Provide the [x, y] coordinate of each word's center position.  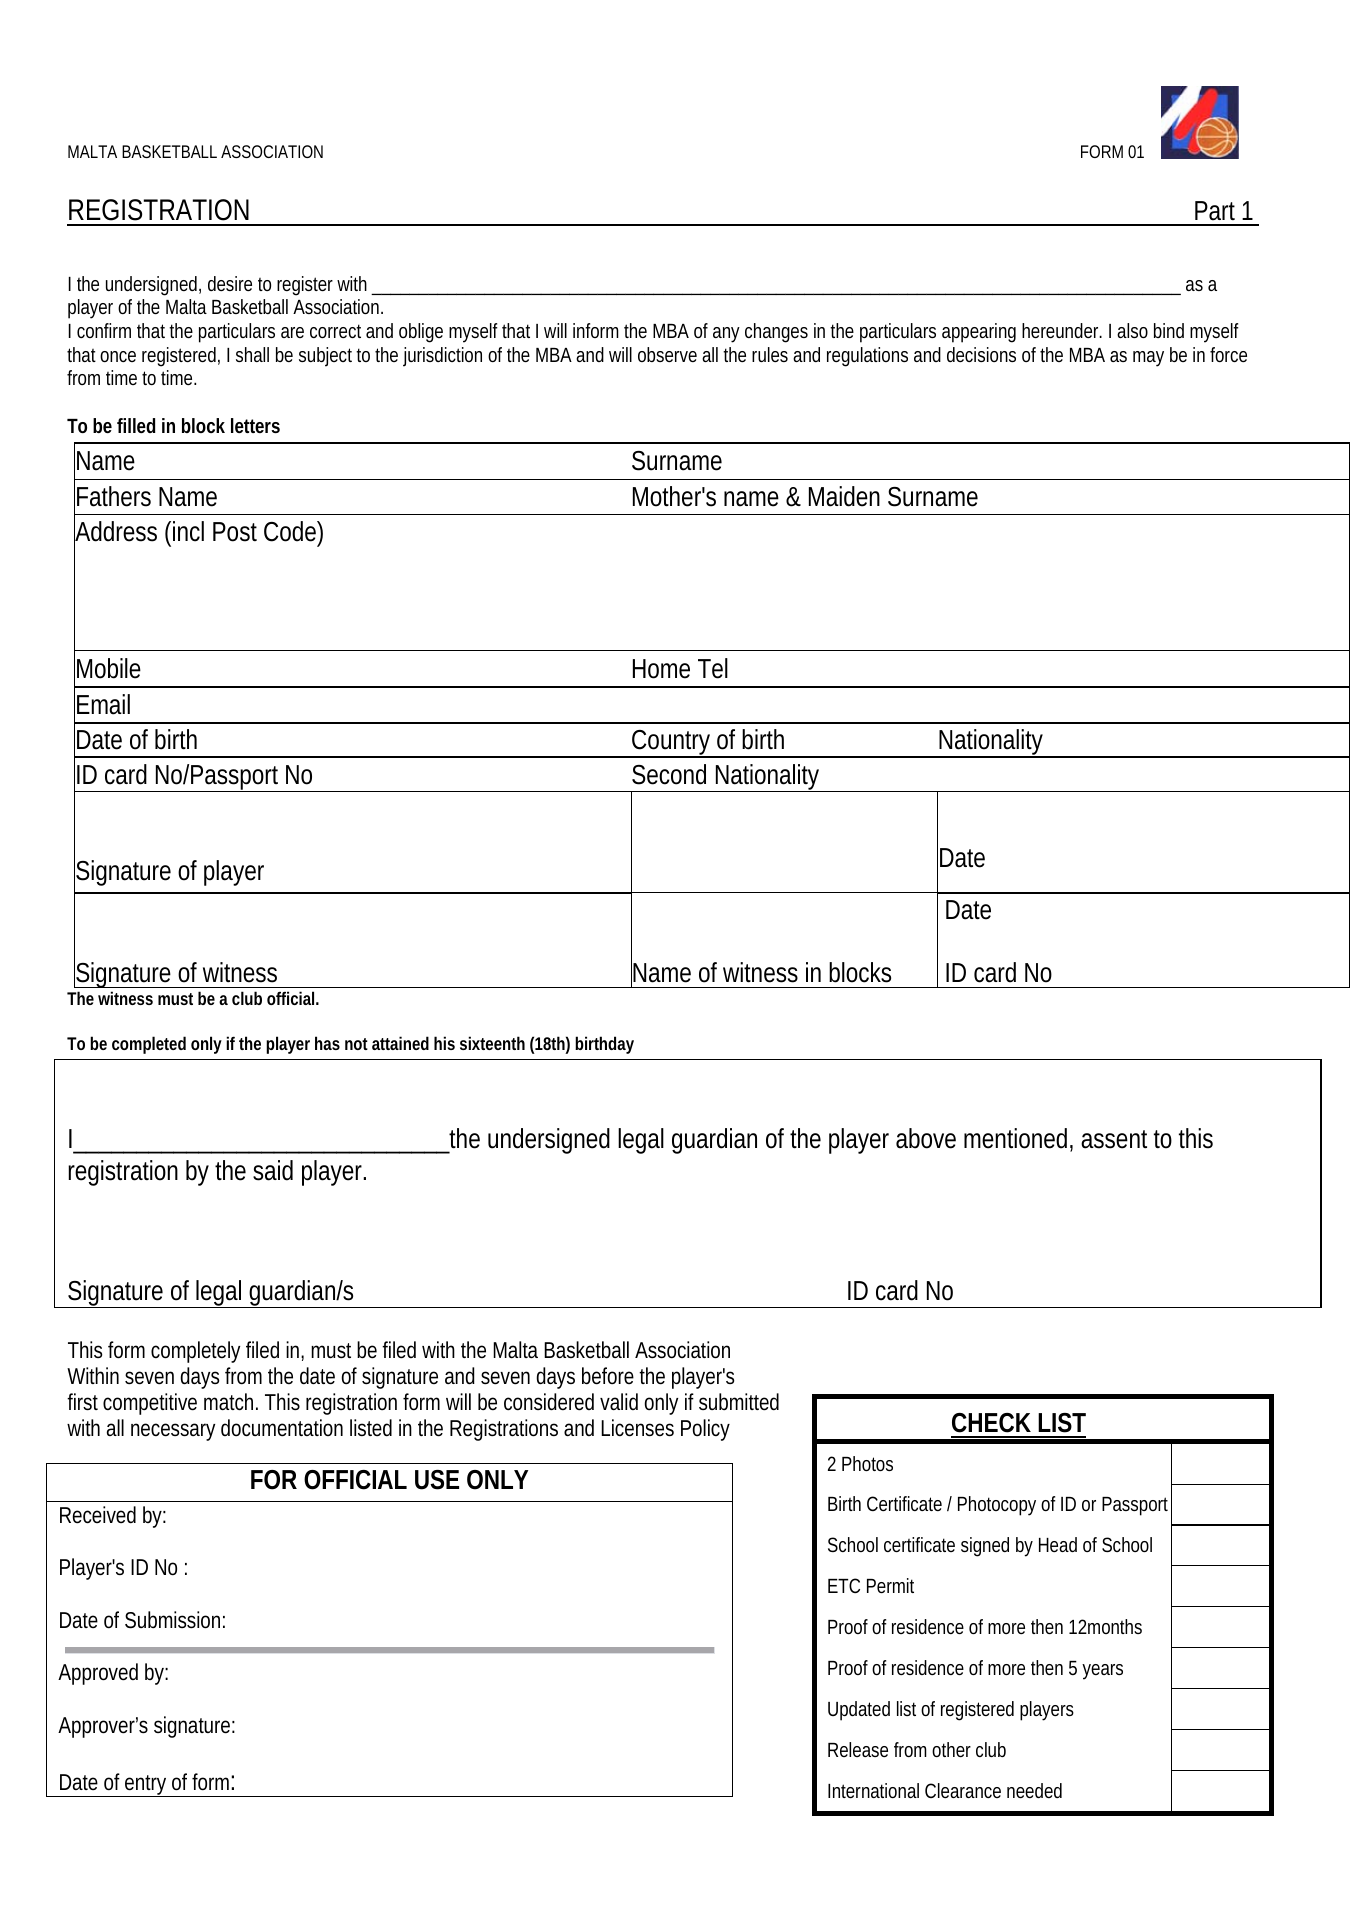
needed [1034, 1790]
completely [195, 1352]
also [1132, 330]
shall [252, 354]
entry [147, 1786]
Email [103, 704]
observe [667, 354]
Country [672, 744]
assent [1114, 1139]
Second [669, 774]
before [608, 1376]
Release [858, 1749]
